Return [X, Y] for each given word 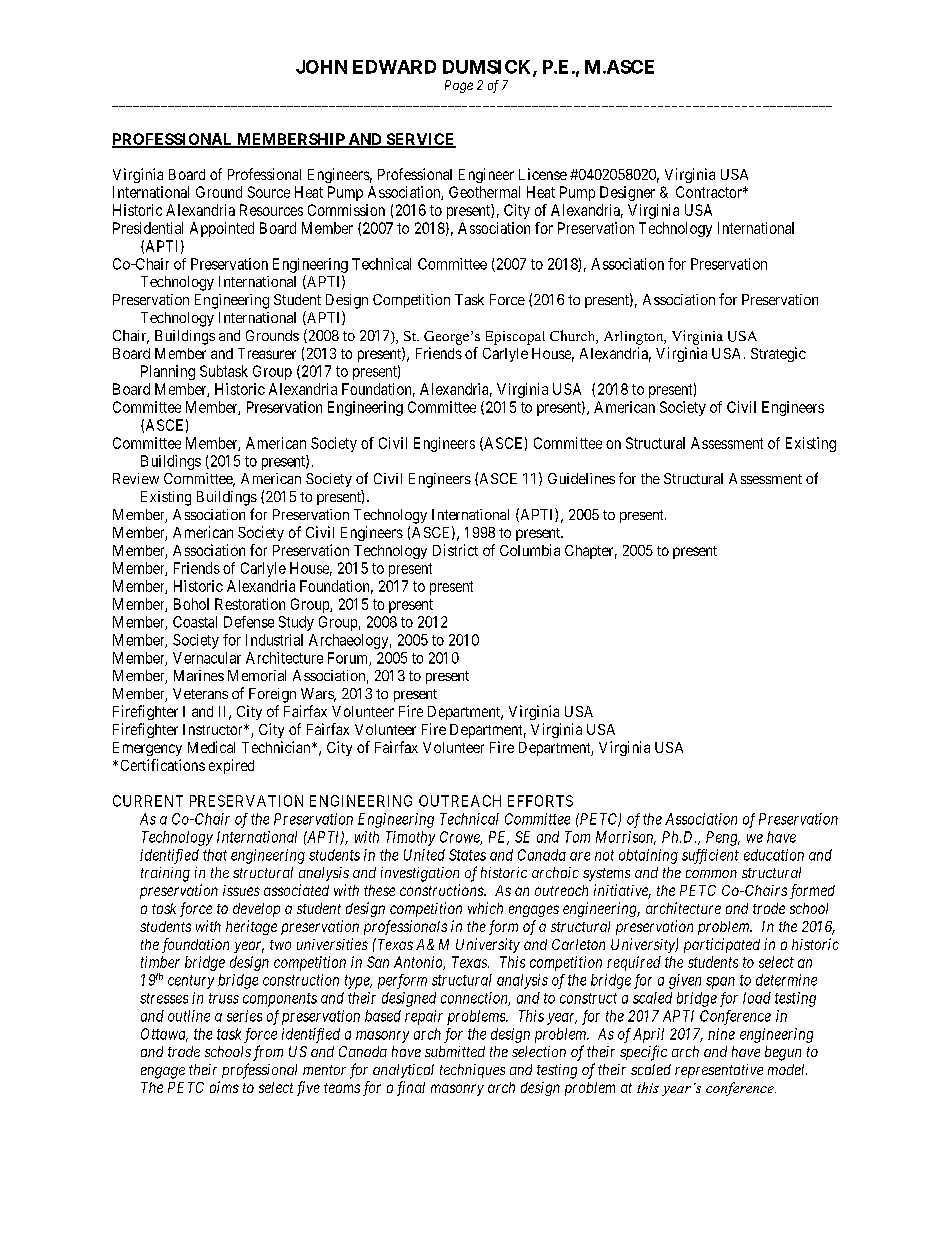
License [543, 174]
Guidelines [581, 478]
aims [224, 1087]
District [455, 550]
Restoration [250, 604]
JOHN [321, 67]
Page [459, 86]
